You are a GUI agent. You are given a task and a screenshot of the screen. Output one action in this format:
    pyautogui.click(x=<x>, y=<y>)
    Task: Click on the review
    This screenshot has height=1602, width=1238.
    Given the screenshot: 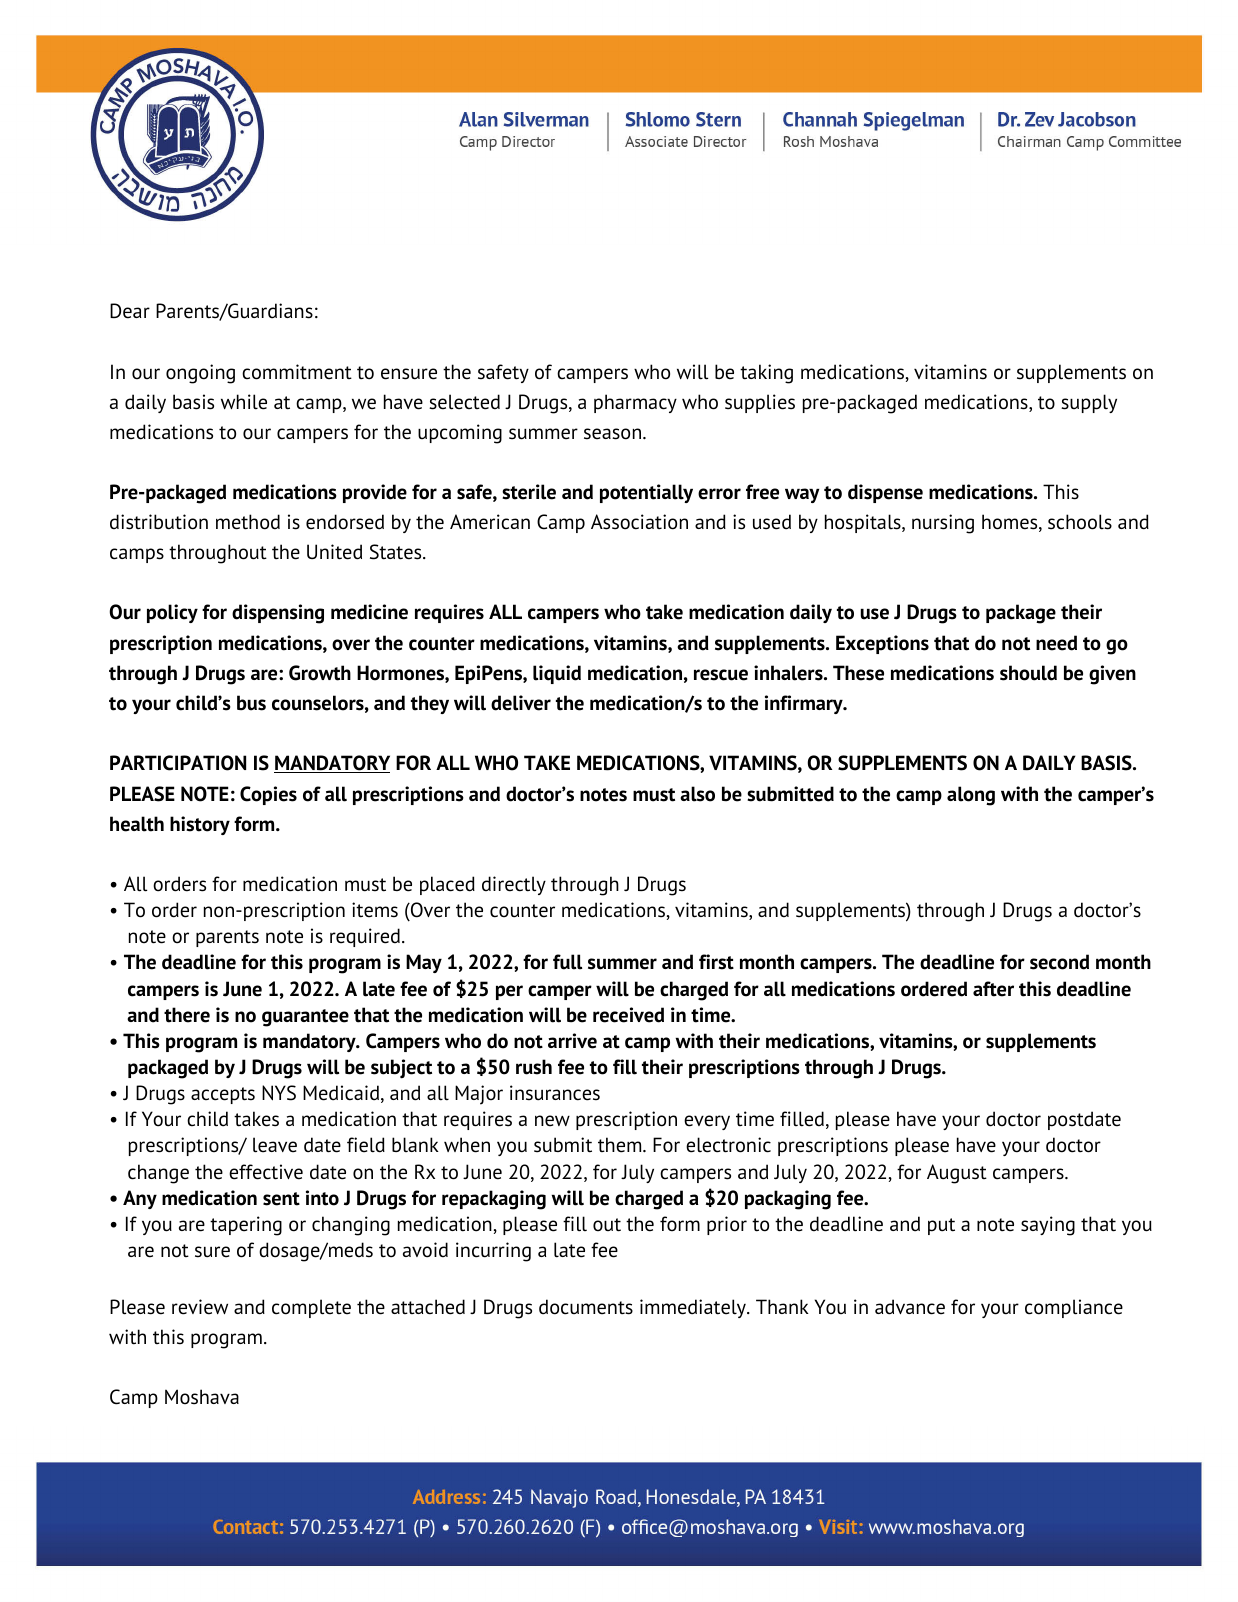 What is the action you would take?
    pyautogui.click(x=200, y=1307)
